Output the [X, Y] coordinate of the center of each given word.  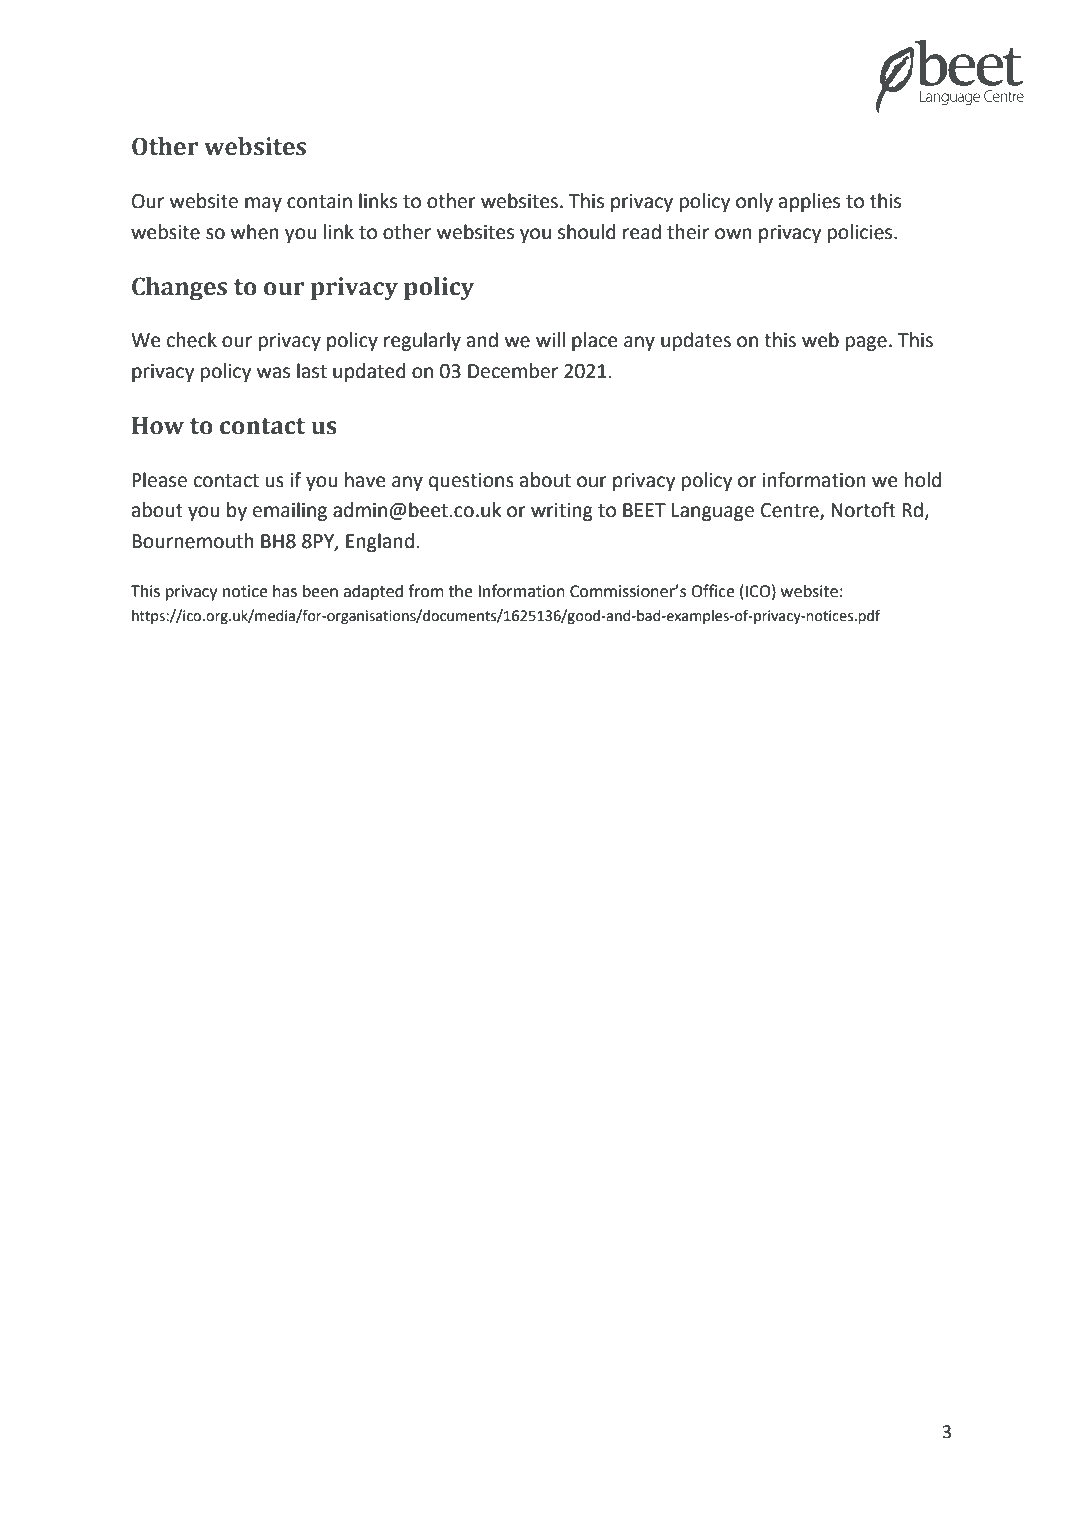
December [513, 371]
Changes [179, 288]
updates [696, 341]
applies [809, 202]
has [285, 591]
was [273, 373]
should [587, 232]
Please [159, 480]
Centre [791, 511]
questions [471, 482]
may [263, 204]
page [866, 343]
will [550, 339]
